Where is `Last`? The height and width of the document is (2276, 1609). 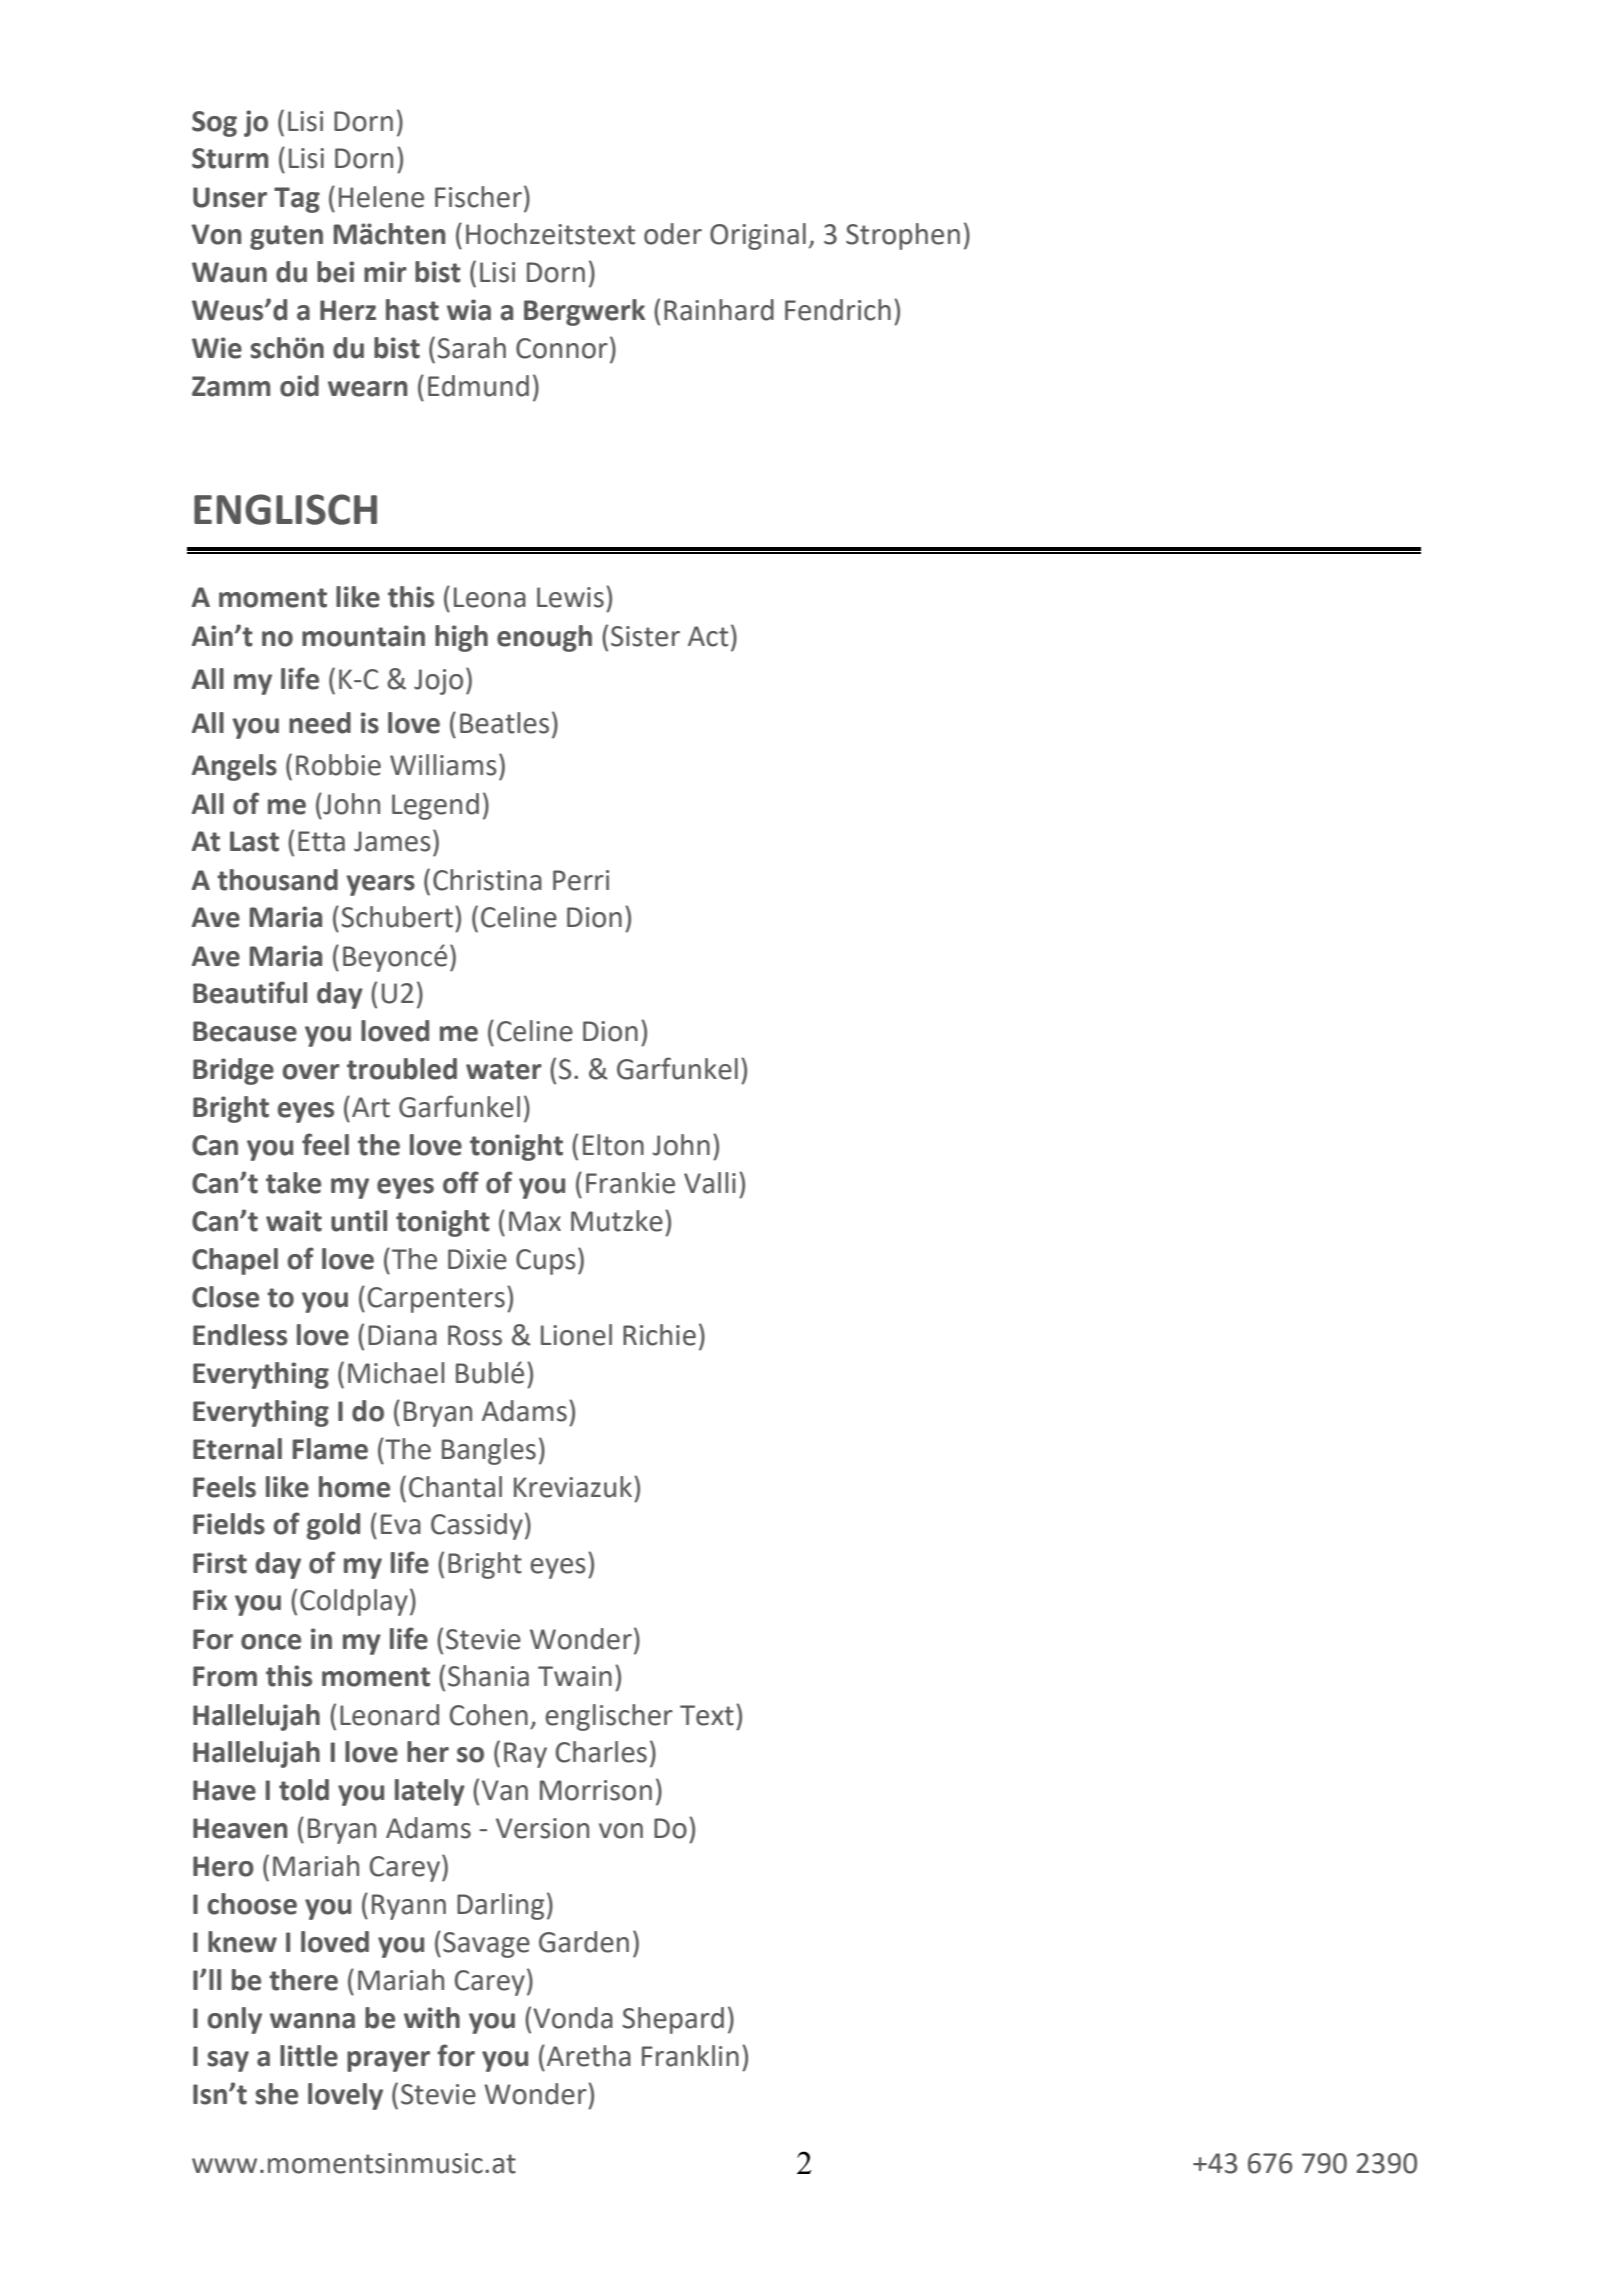 Last is located at coordinates (254, 841).
